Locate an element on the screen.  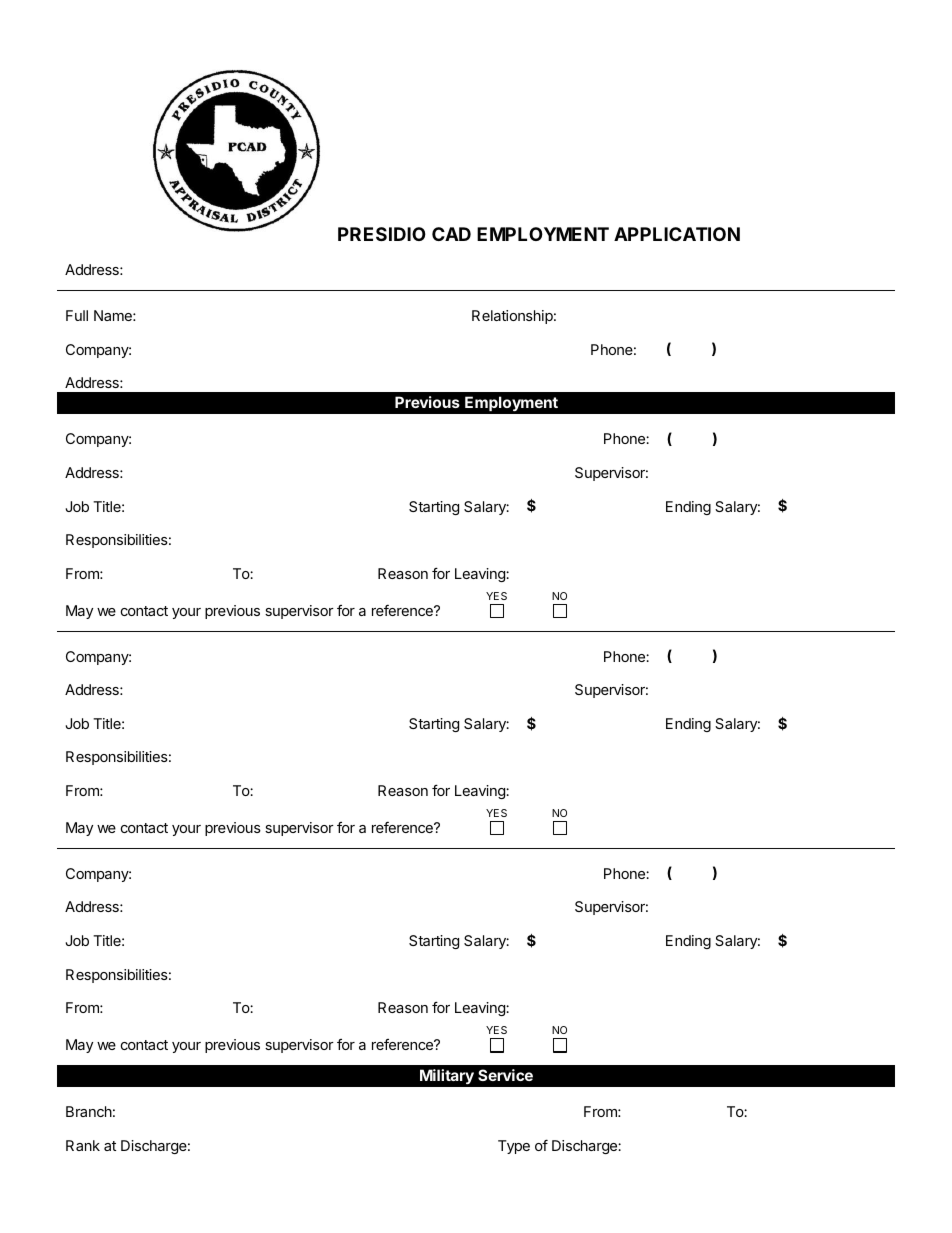
CAD is located at coordinates (451, 234).
